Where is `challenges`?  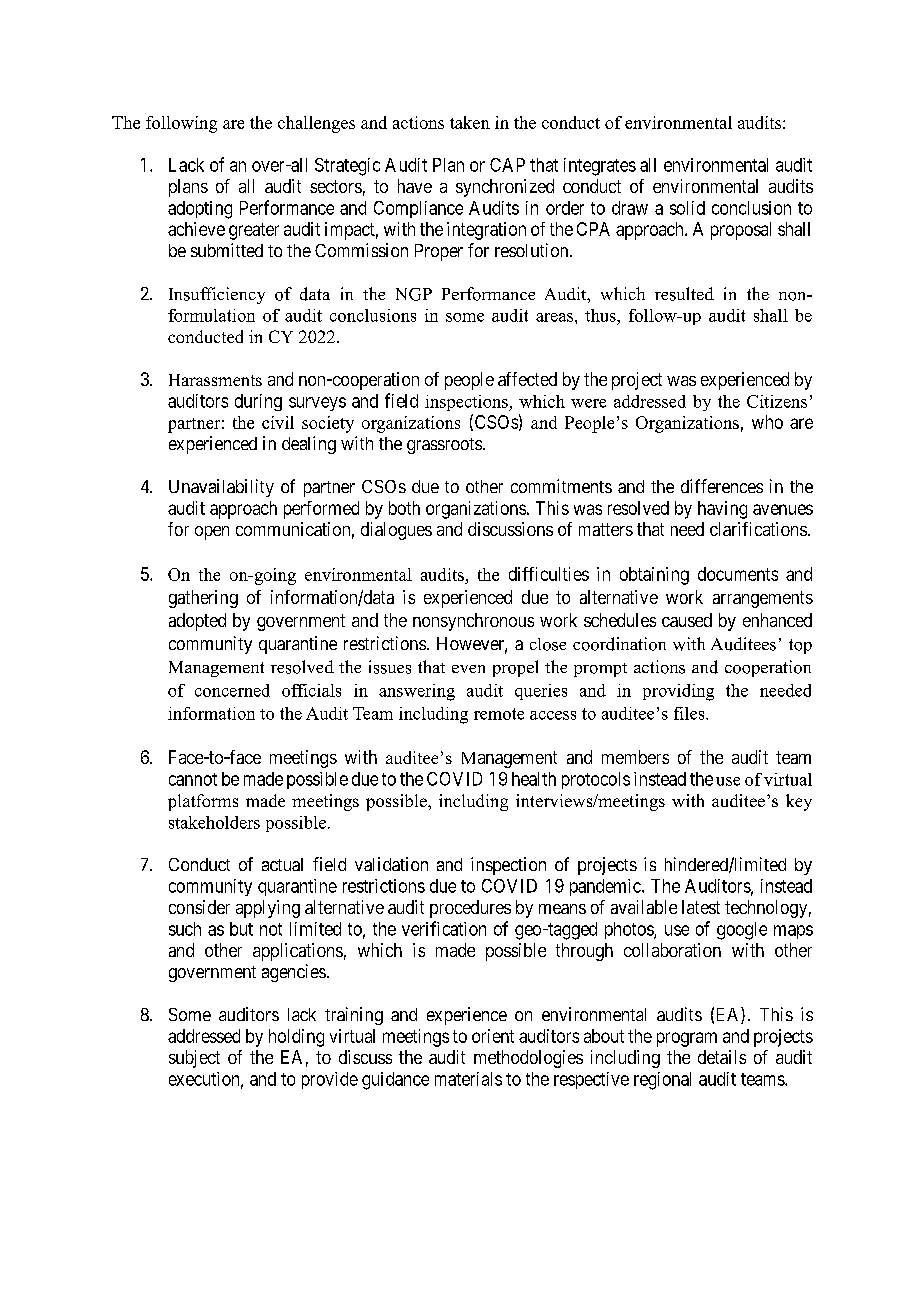
challenges is located at coordinates (316, 124).
